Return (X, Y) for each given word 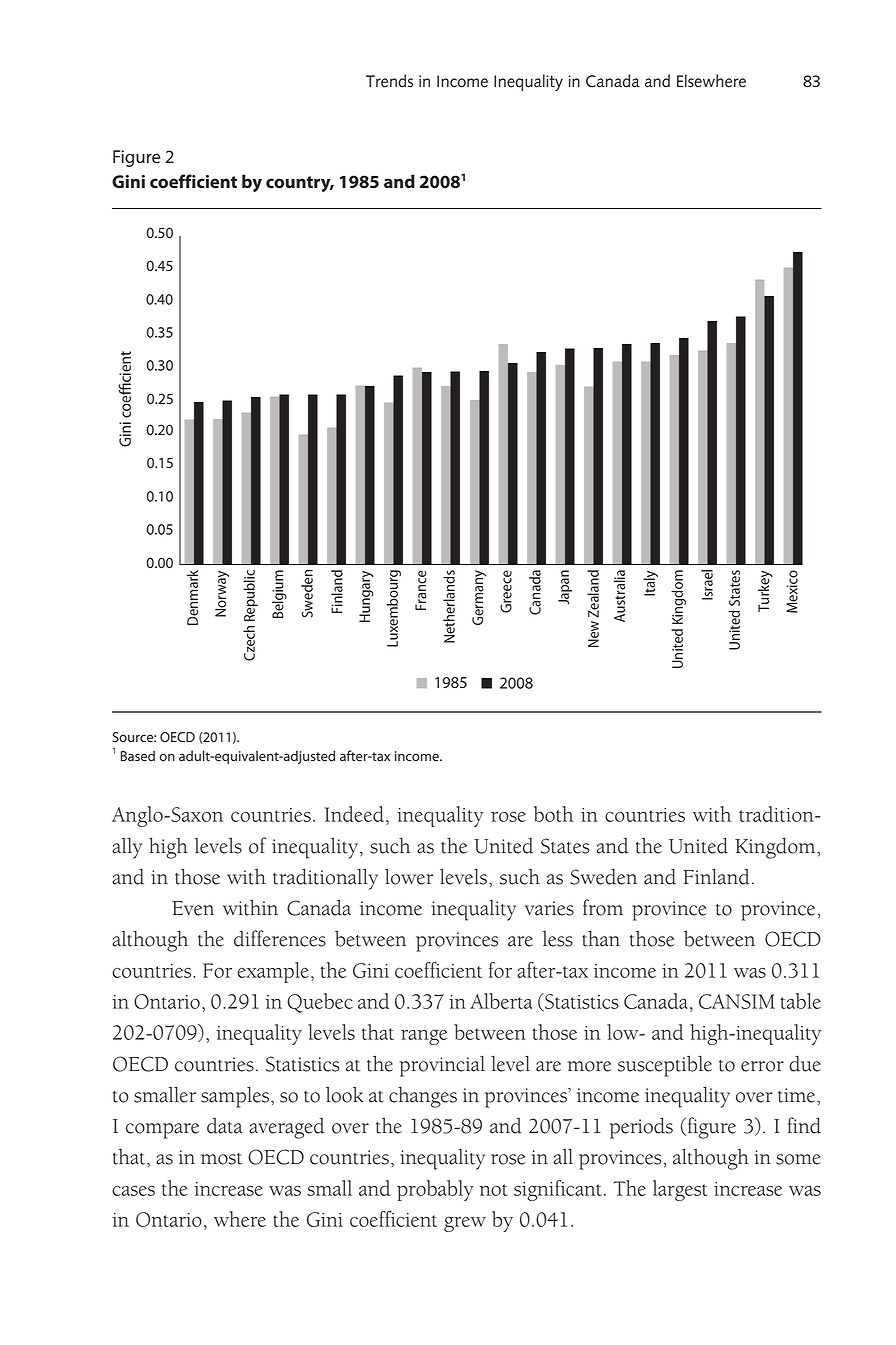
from (603, 907)
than (601, 938)
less (557, 939)
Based (138, 756)
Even (193, 908)
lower (409, 876)
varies (549, 908)
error (762, 1066)
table (801, 1001)
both (553, 814)
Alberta (501, 1001)
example (273, 972)
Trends (389, 81)
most (221, 1159)
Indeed (354, 814)
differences (280, 938)
